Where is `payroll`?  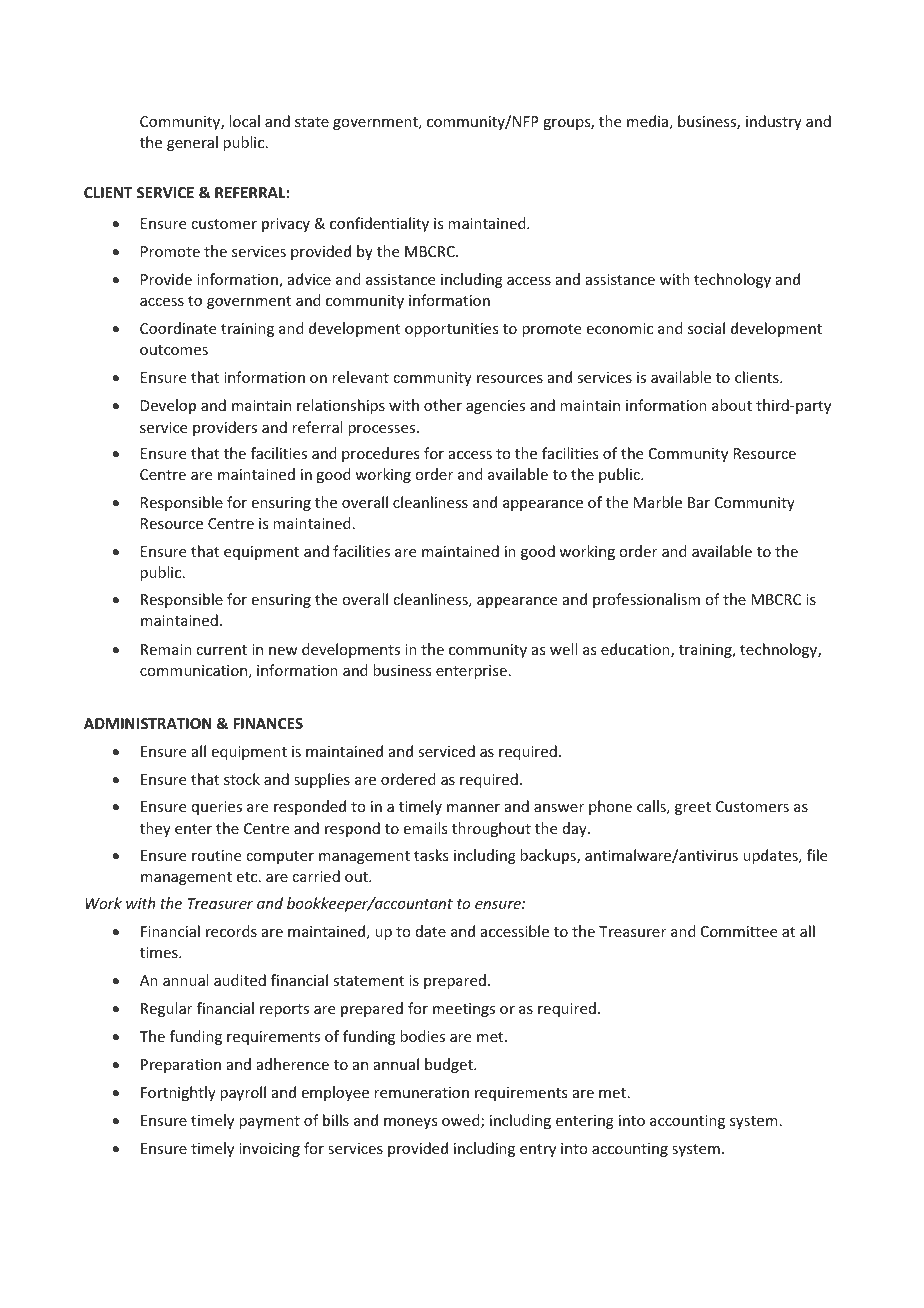 payroll is located at coordinates (243, 1093).
